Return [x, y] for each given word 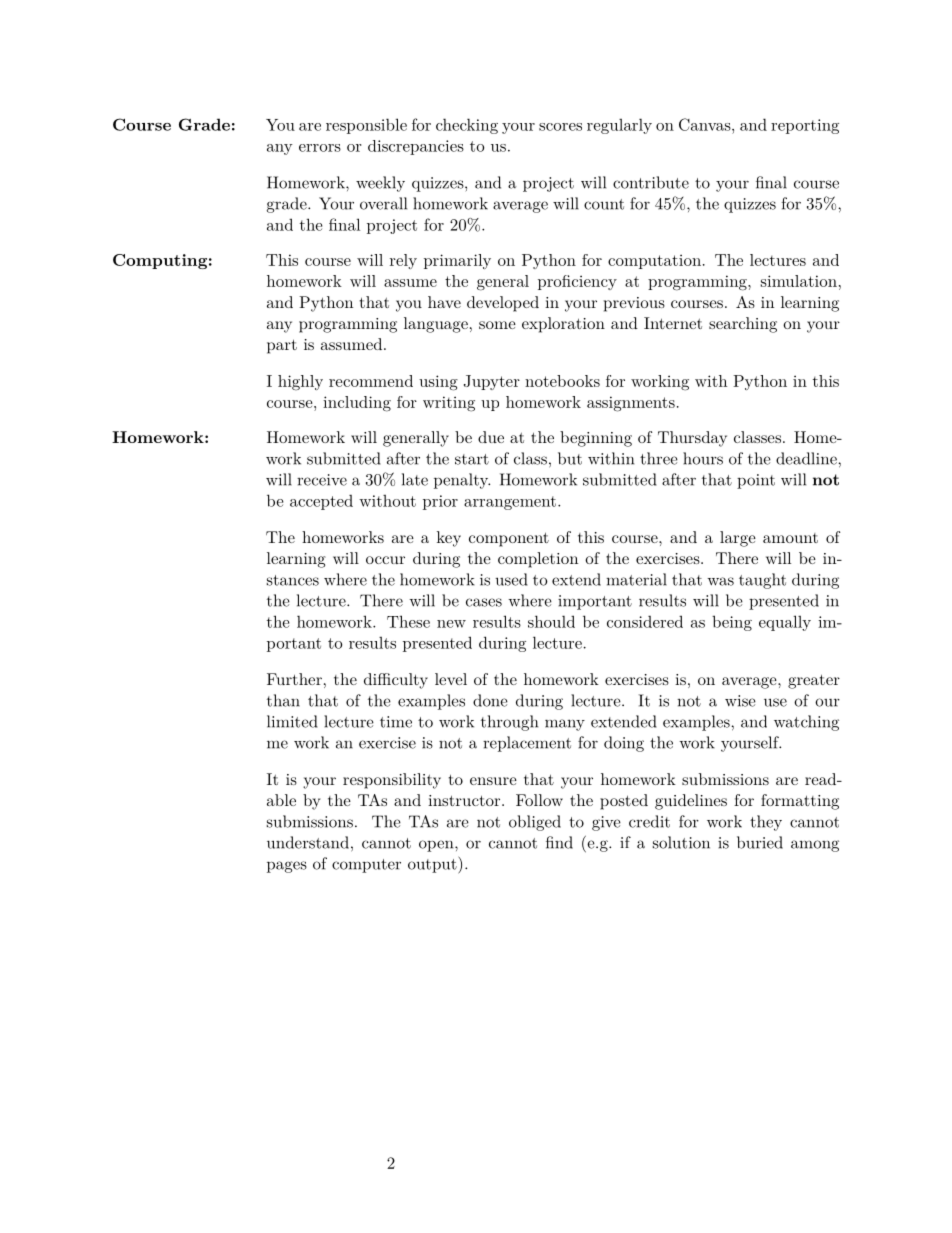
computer [366, 866]
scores [560, 127]
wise [740, 701]
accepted [321, 502]
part [282, 346]
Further [294, 679]
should [551, 621]
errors [320, 148]
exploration [563, 325]
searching [743, 325]
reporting [805, 126]
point [756, 481]
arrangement [510, 503]
